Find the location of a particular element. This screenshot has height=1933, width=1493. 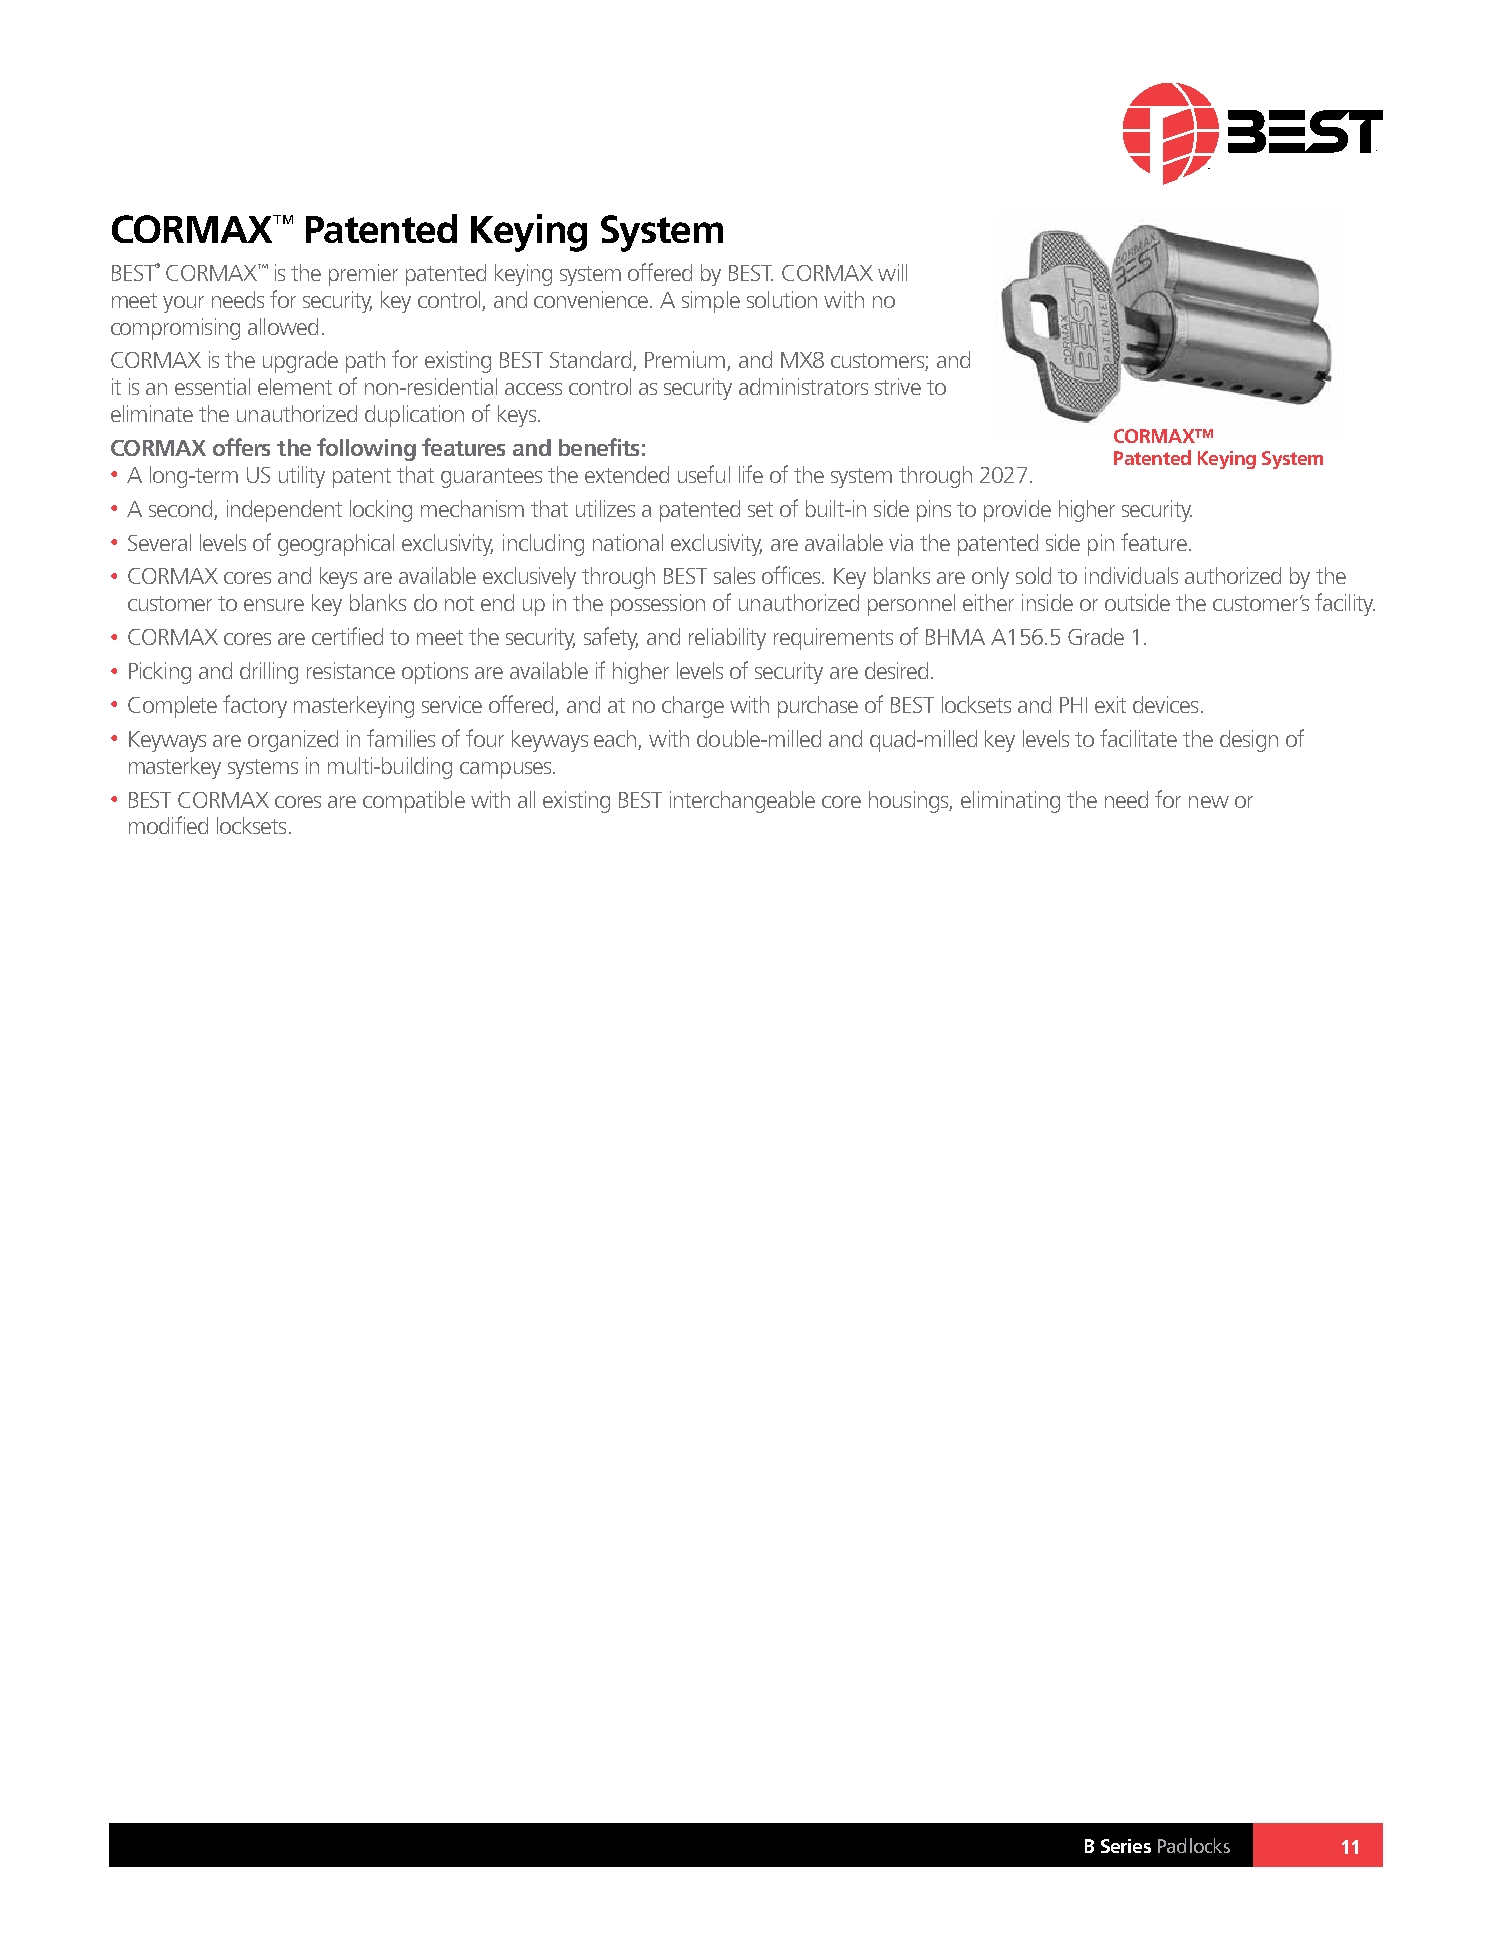

Series is located at coordinates (1126, 1846).
